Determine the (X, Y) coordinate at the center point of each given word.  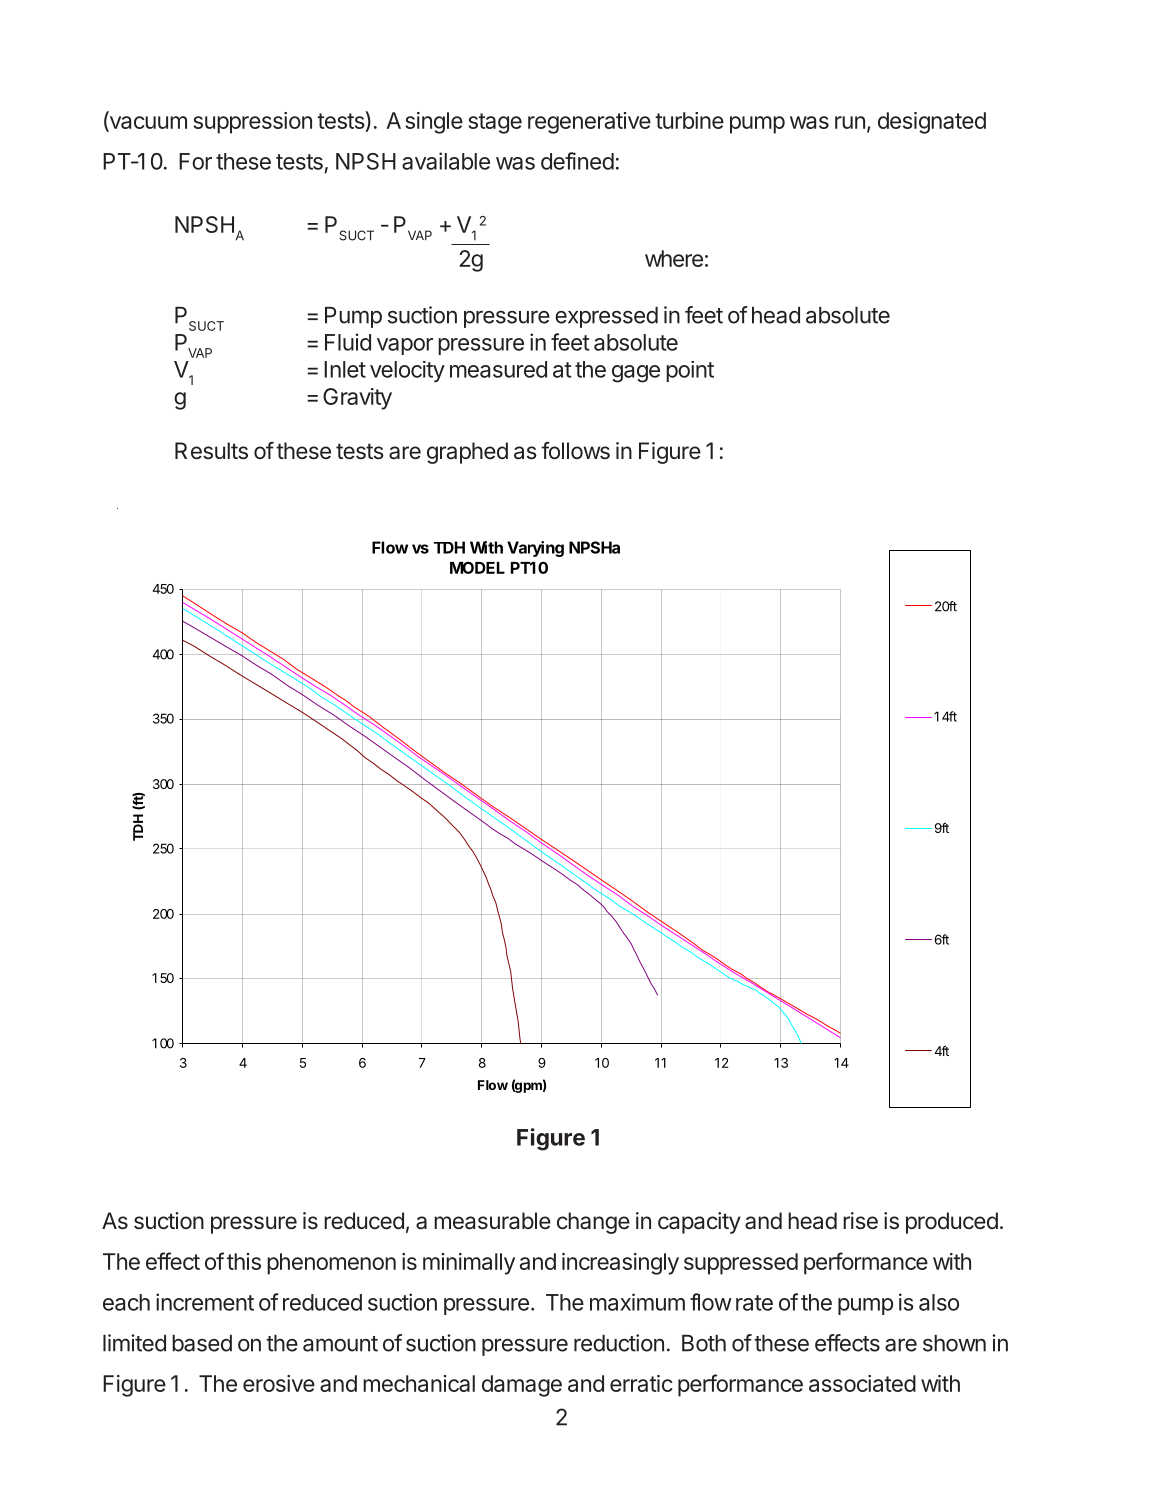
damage (522, 1386)
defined (577, 161)
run (850, 122)
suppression (252, 123)
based (202, 1343)
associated (862, 1383)
